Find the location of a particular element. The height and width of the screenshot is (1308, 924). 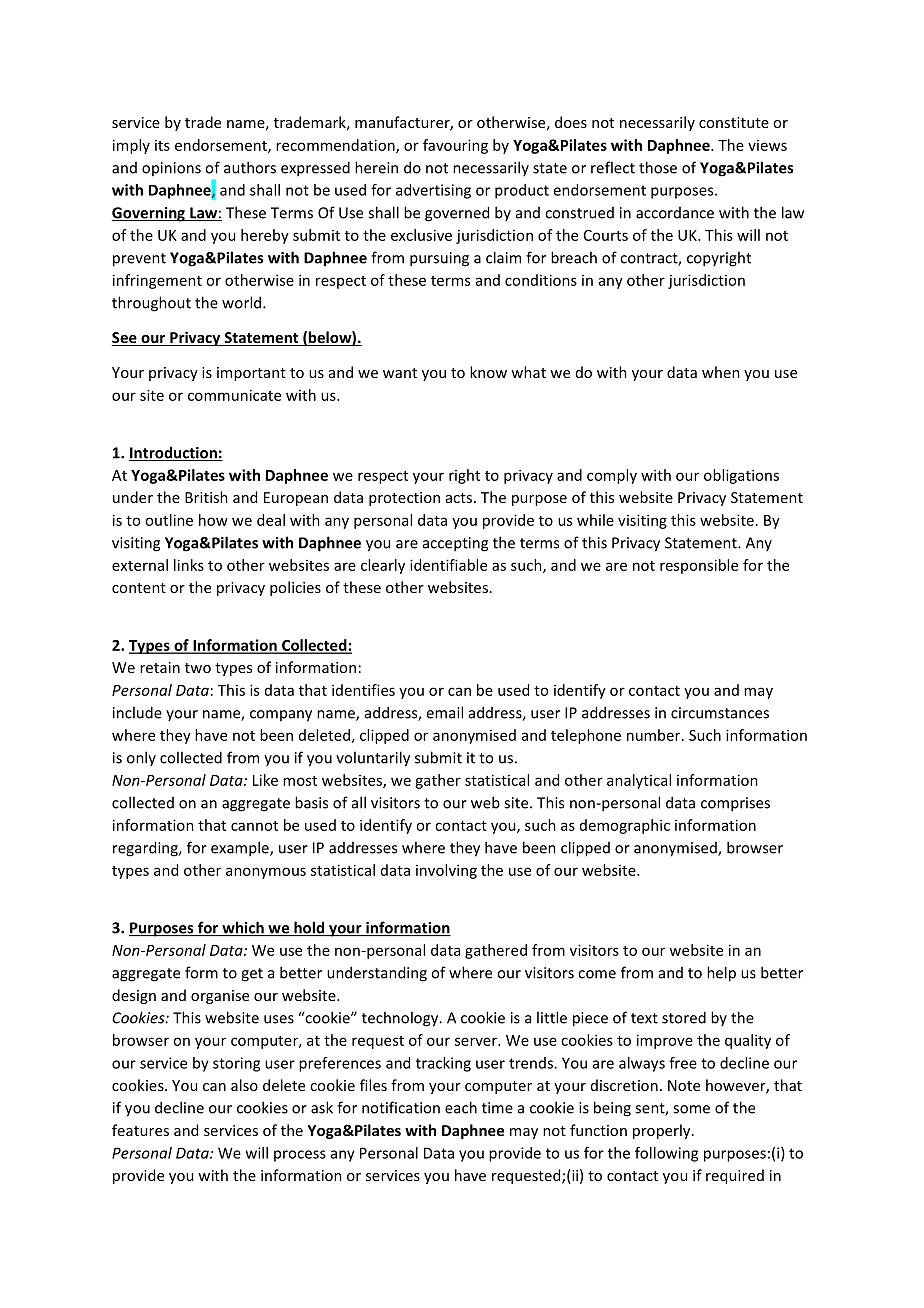

those is located at coordinates (658, 167).
